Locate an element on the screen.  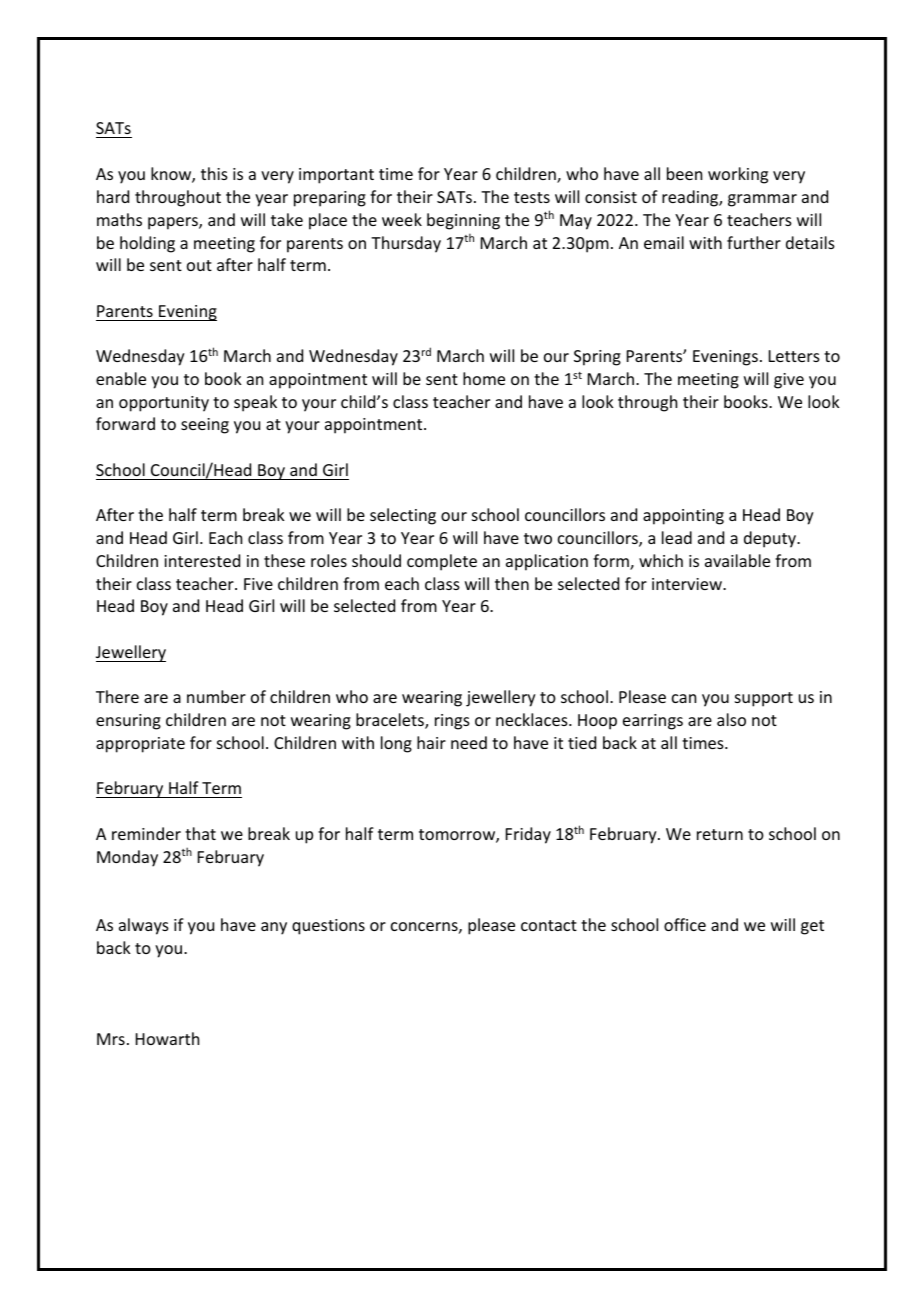
selecting is located at coordinates (403, 516).
